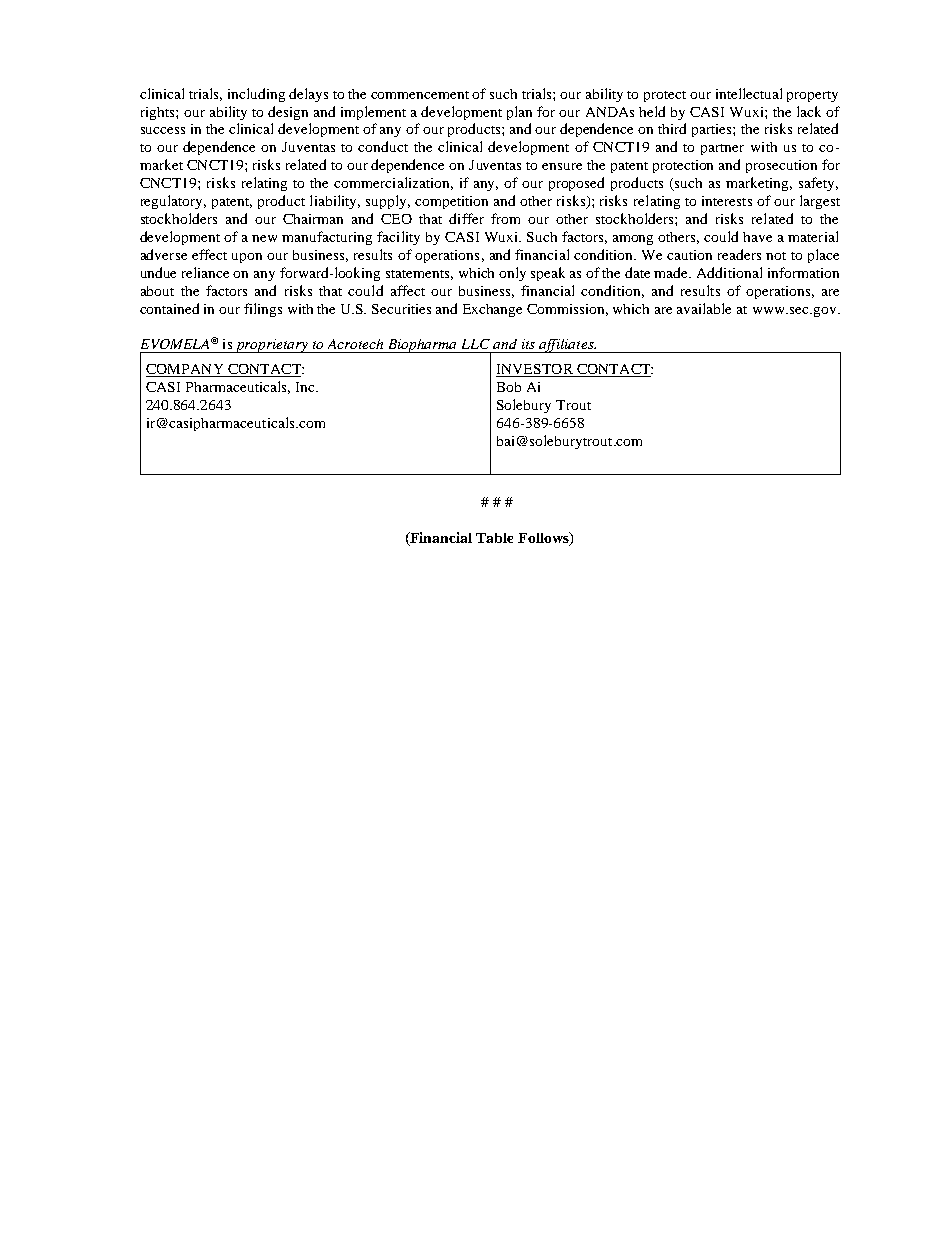 The width and height of the screenshot is (952, 1233). I want to click on including, so click(256, 95).
